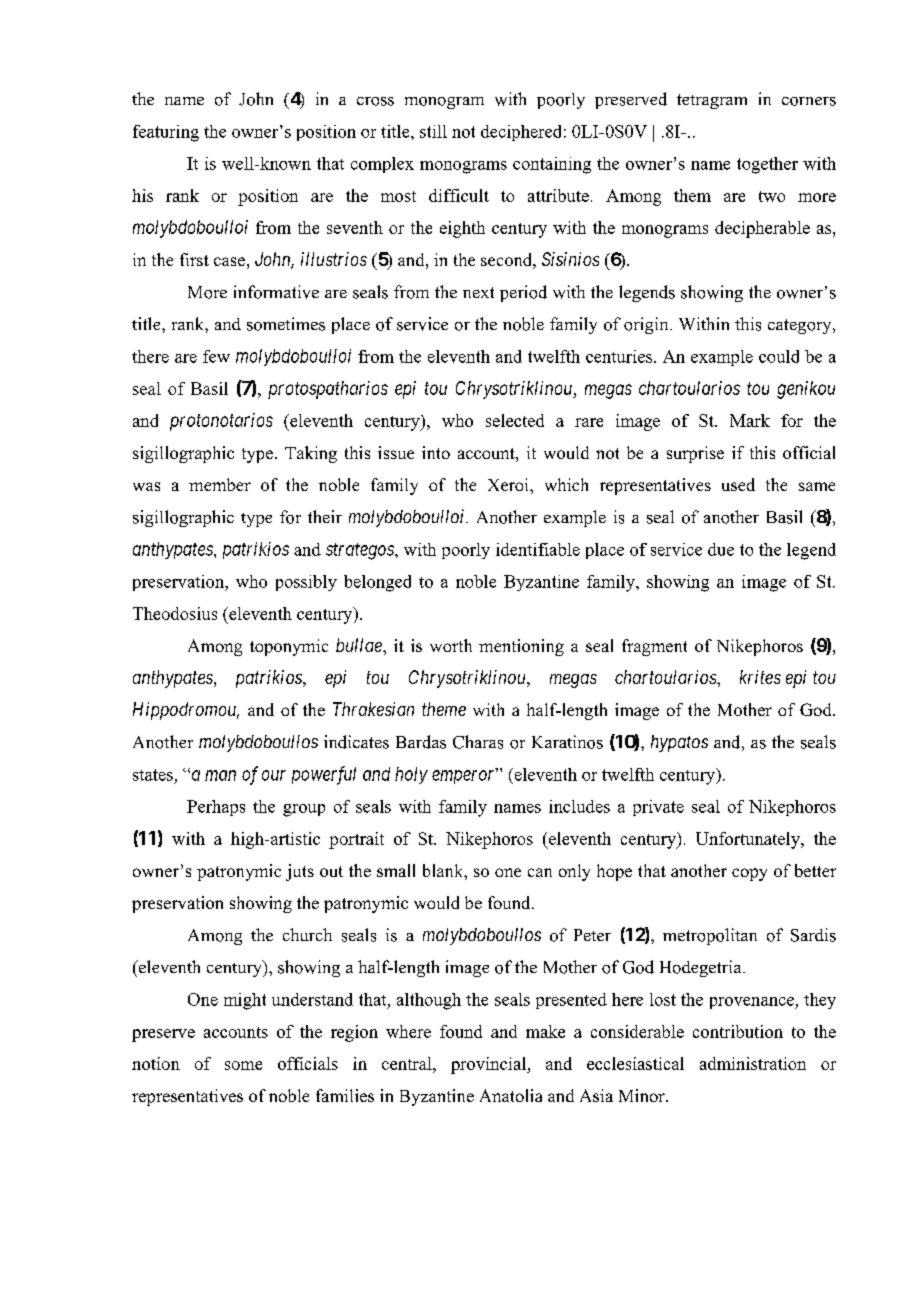 This document has height=1308, width=924. What do you see at coordinates (721, 549) in the document?
I see `due` at bounding box center [721, 549].
